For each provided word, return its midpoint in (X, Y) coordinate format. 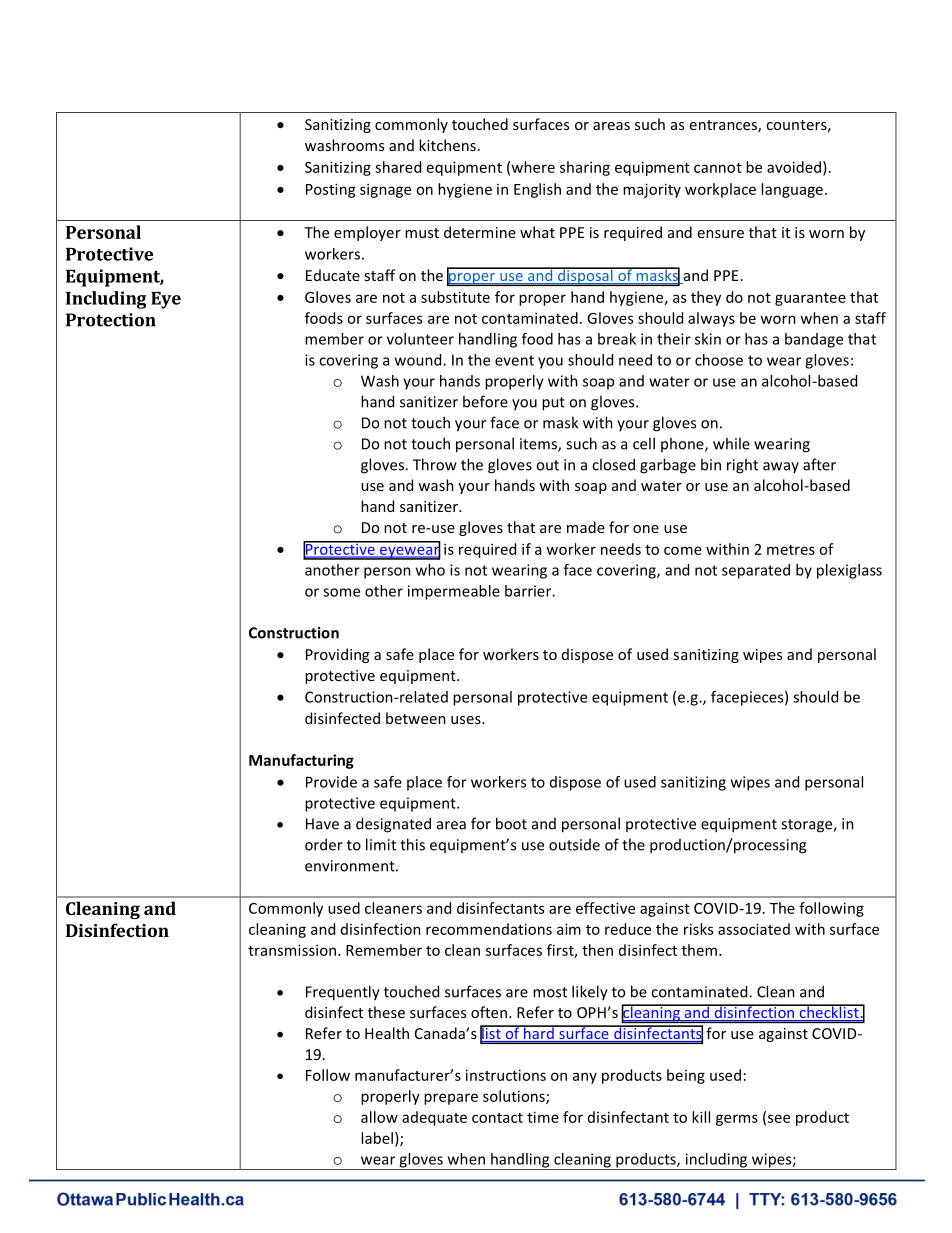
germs (737, 1120)
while (731, 443)
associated (754, 929)
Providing (337, 655)
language (792, 190)
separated (756, 571)
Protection (111, 320)
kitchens (447, 145)
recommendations (489, 929)
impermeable (454, 592)
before (485, 401)
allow (379, 1117)
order (324, 844)
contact (497, 1118)
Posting (331, 190)
